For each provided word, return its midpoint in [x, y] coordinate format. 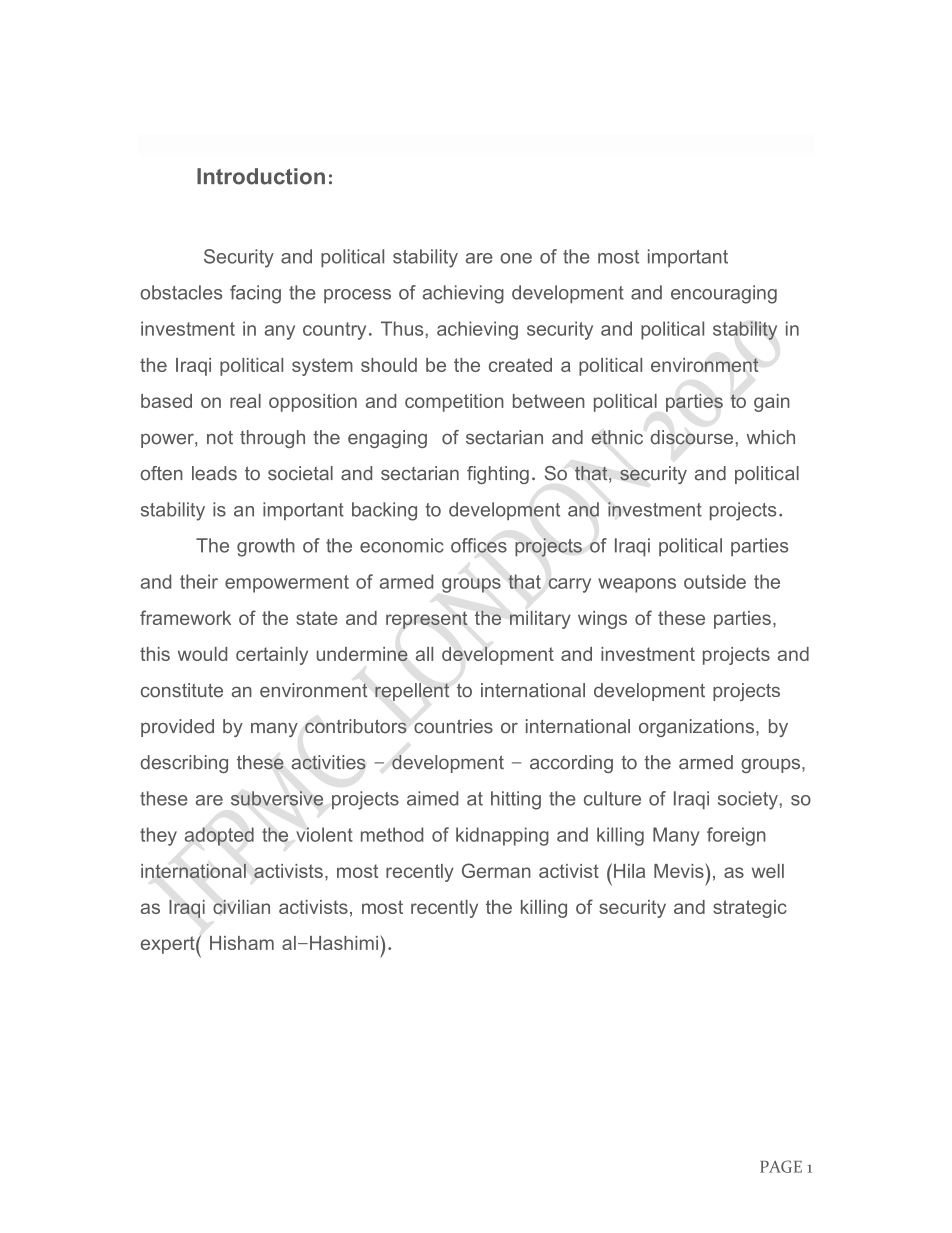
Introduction [261, 176]
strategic [750, 909]
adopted [219, 836]
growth [266, 547]
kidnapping [502, 836]
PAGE [781, 1166]
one [516, 258]
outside [715, 581]
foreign [736, 836]
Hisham [242, 943]
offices [479, 545]
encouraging [724, 294]
